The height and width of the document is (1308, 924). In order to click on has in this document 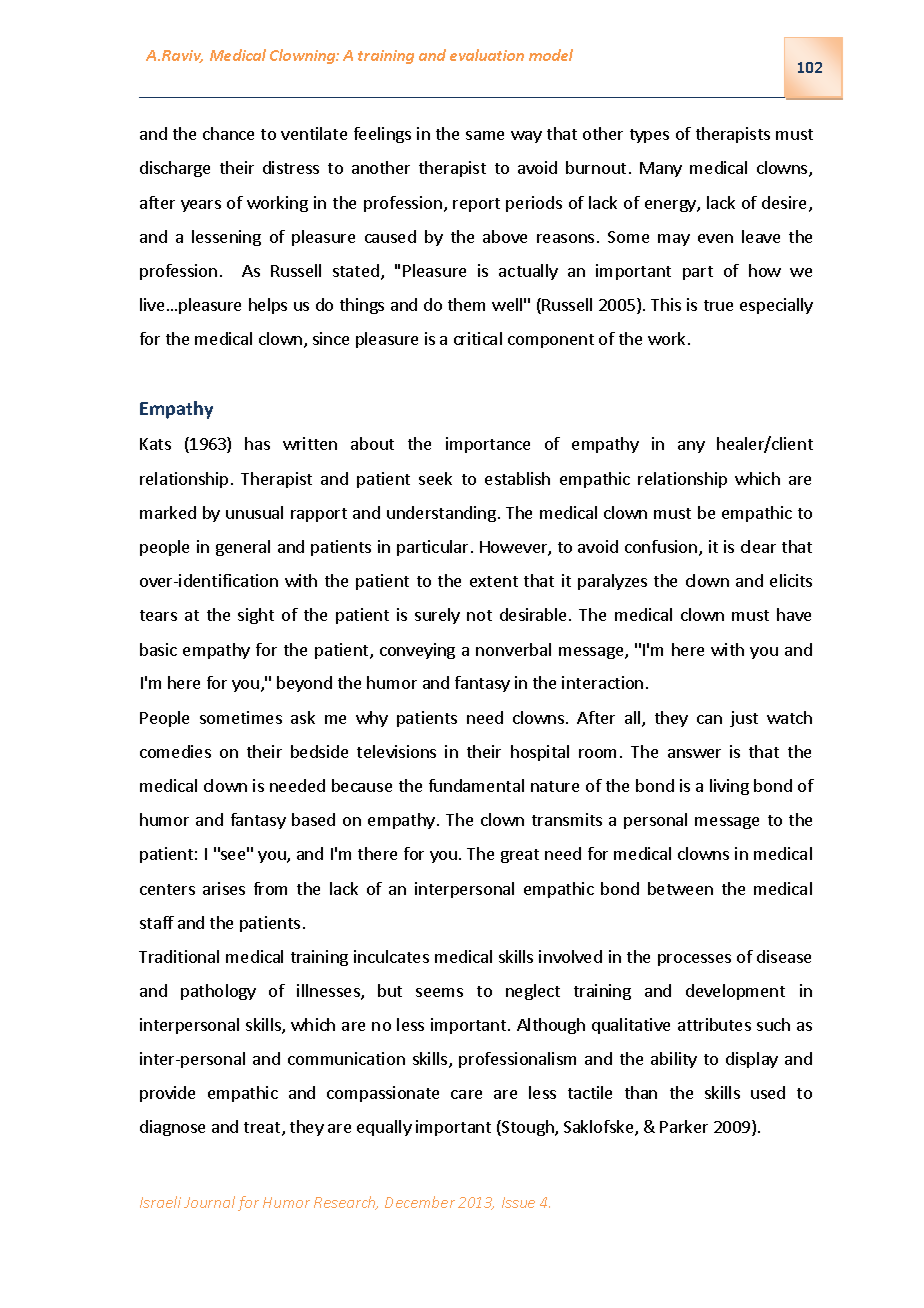, I will do `click(257, 443)`.
